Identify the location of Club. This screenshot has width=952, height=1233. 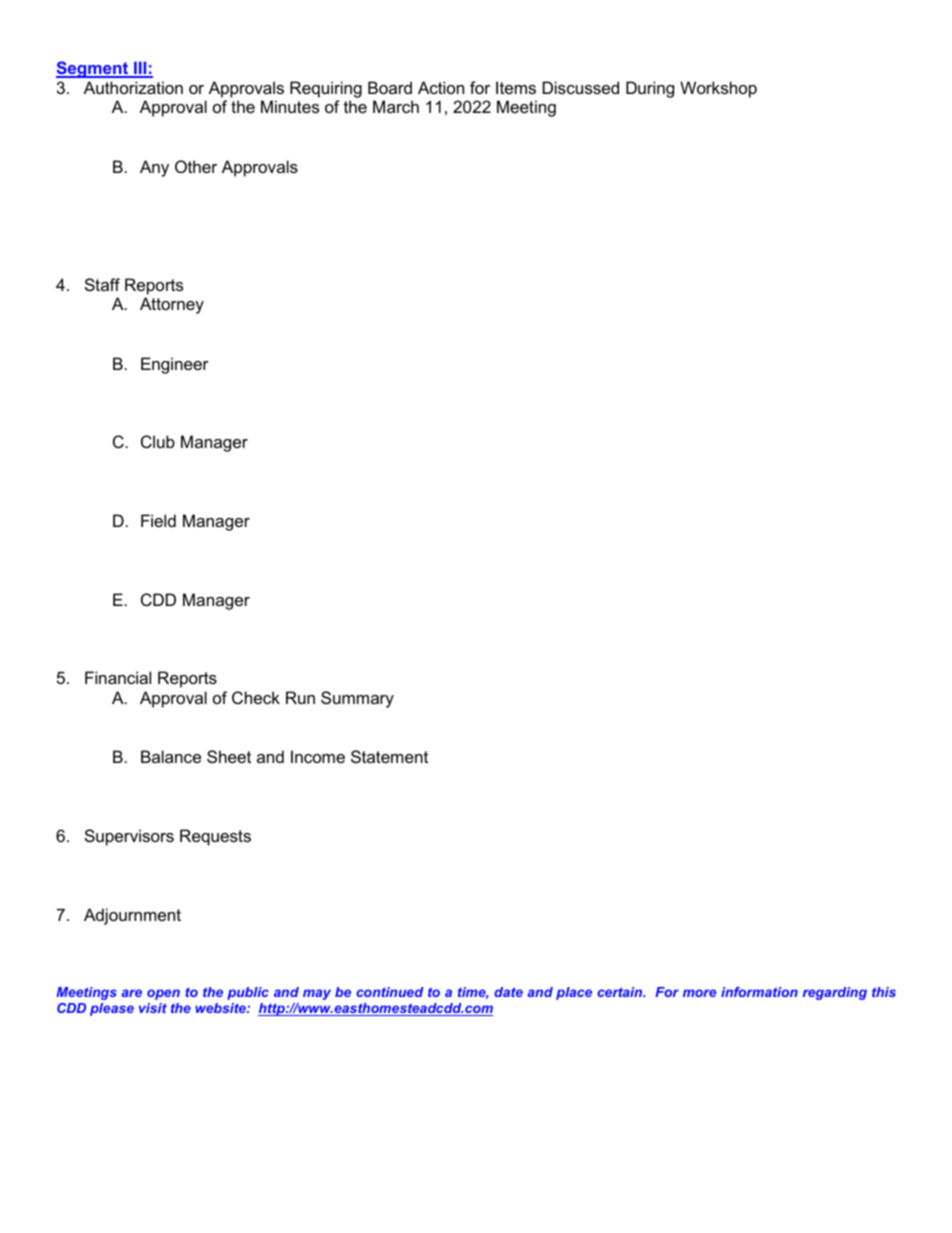
(158, 441).
